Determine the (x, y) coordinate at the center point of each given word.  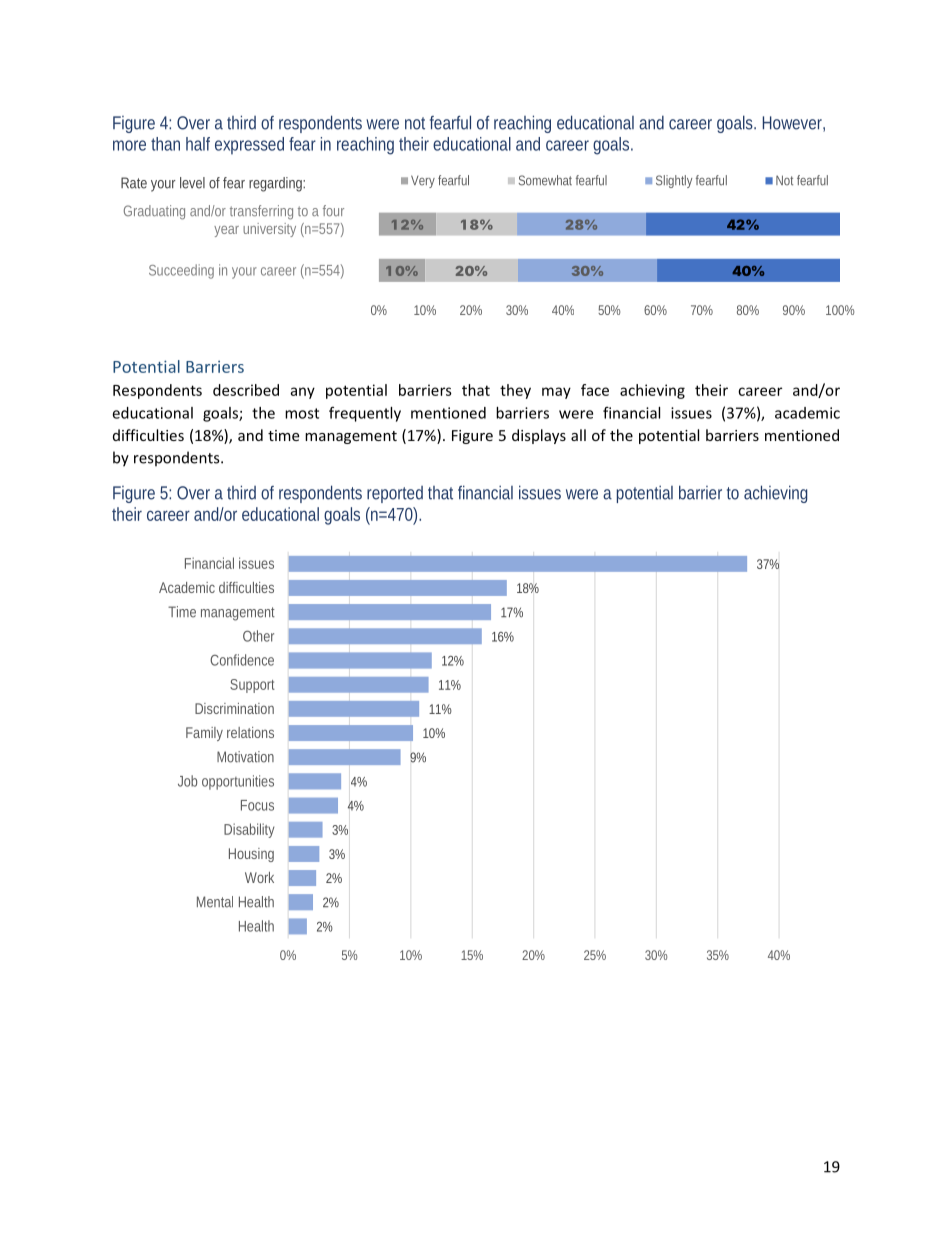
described (246, 390)
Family (204, 734)
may (556, 393)
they (515, 391)
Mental (215, 902)
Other (258, 636)
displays (539, 436)
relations (250, 732)
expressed (249, 146)
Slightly (674, 181)
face (595, 390)
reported (395, 494)
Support (252, 686)
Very (423, 181)
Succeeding (181, 271)
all (578, 435)
